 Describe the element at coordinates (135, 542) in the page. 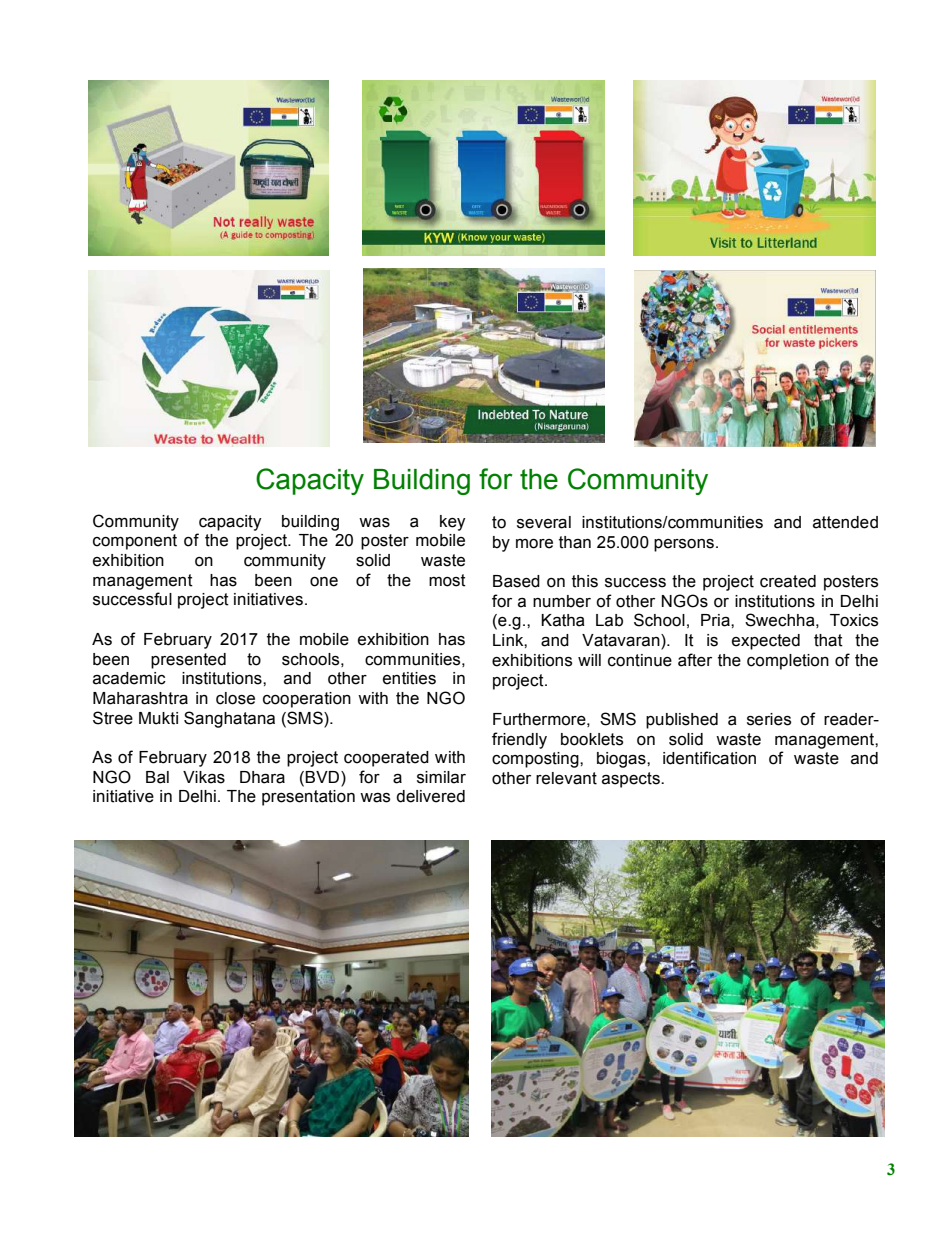

I see `component` at that location.
